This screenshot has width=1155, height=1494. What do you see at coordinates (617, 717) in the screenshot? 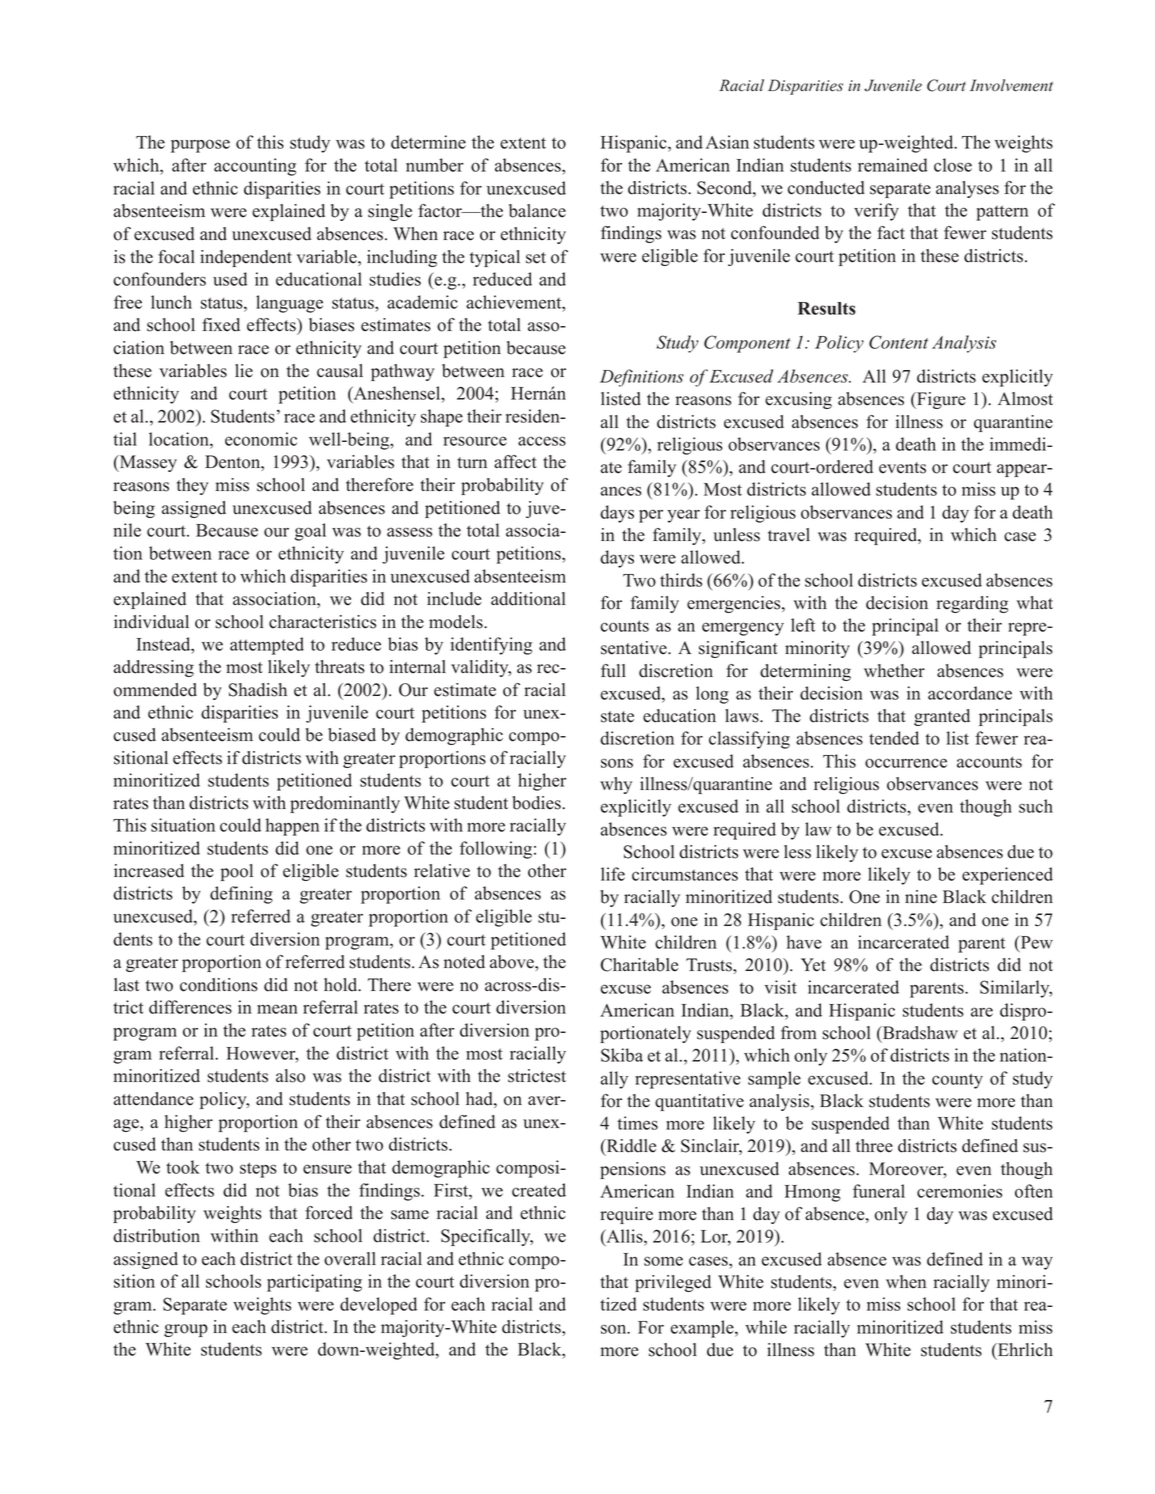
I see `state` at bounding box center [617, 717].
